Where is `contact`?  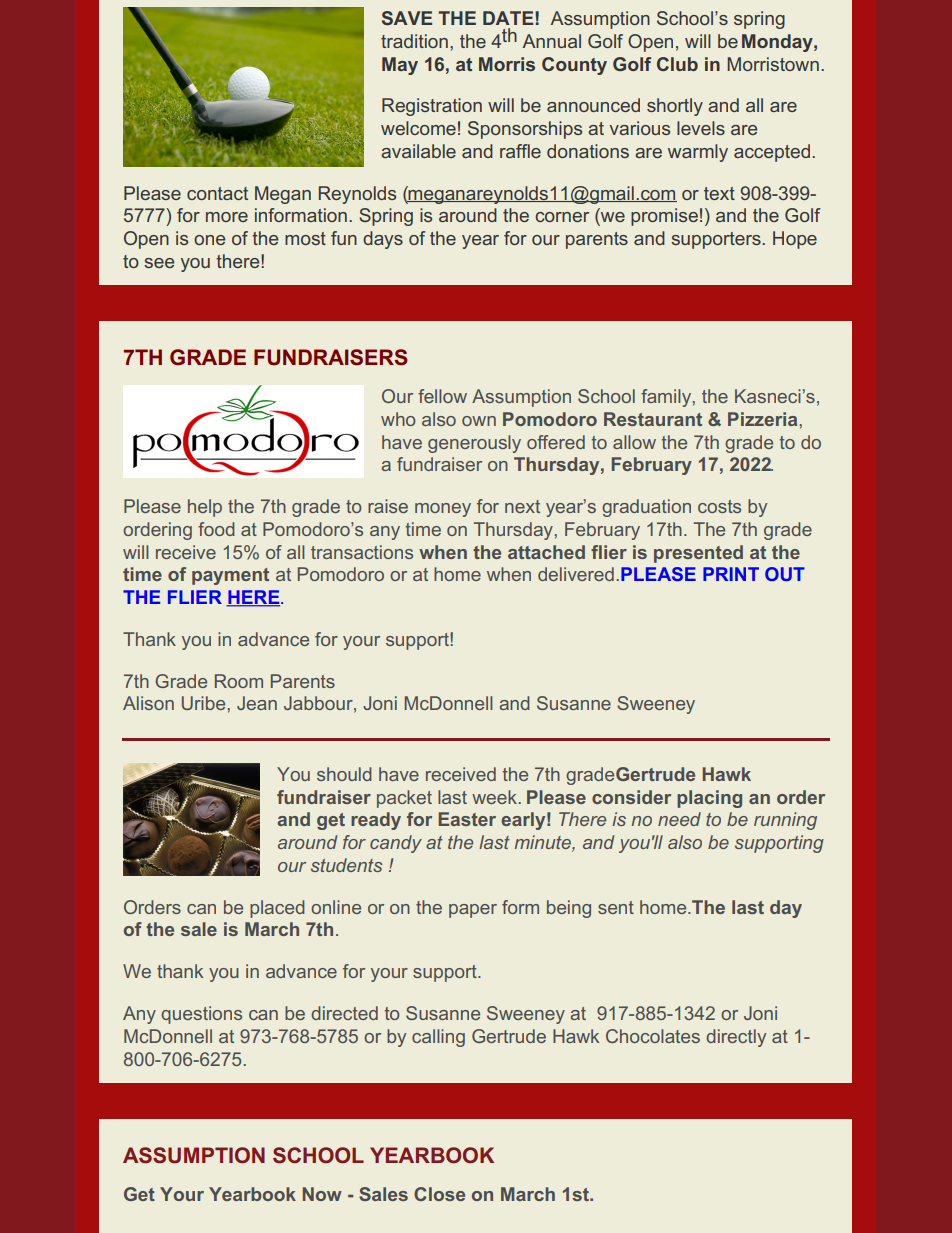
contact is located at coordinates (217, 193).
